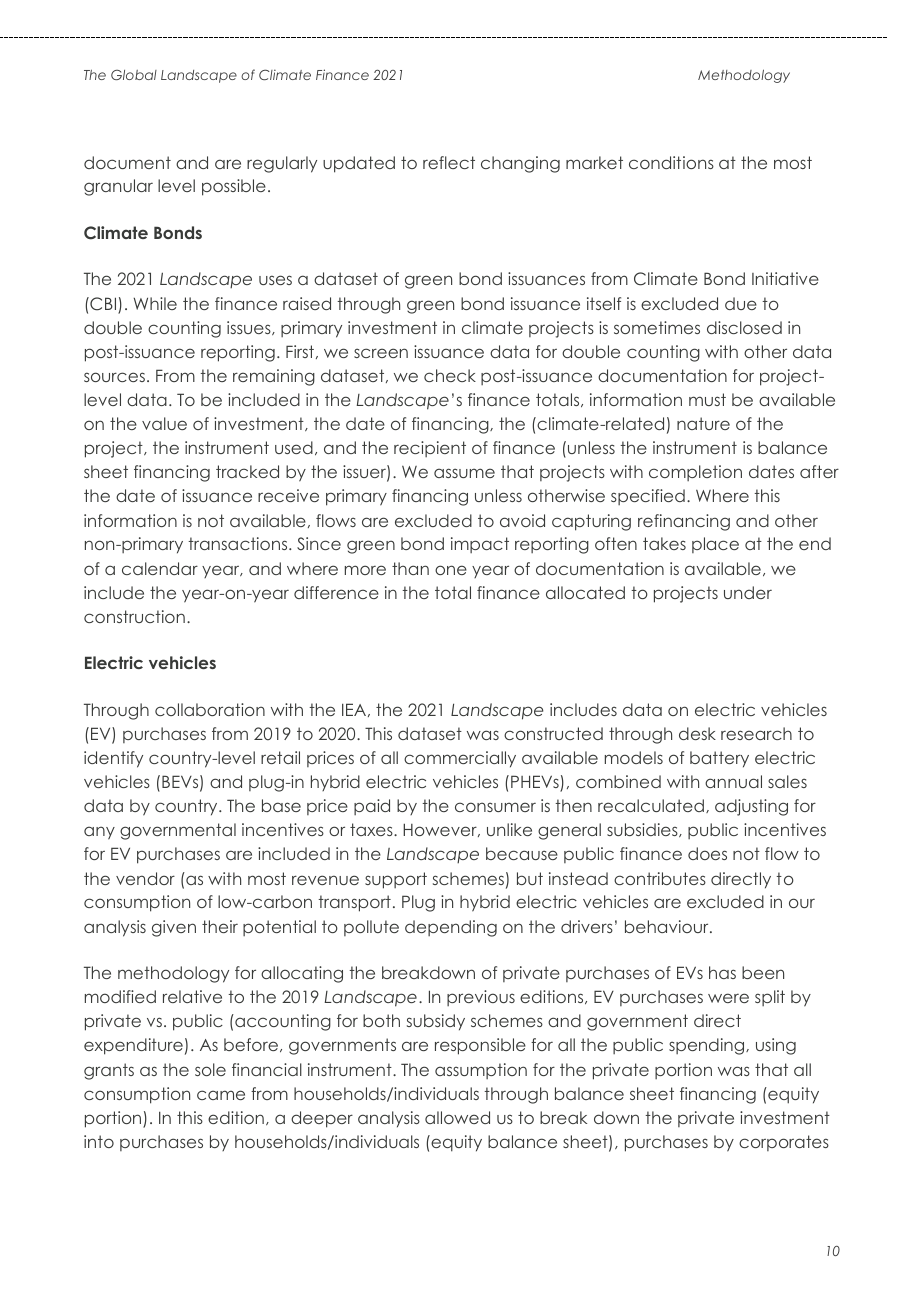  What do you see at coordinates (671, 162) in the screenshot?
I see `conditions` at bounding box center [671, 162].
